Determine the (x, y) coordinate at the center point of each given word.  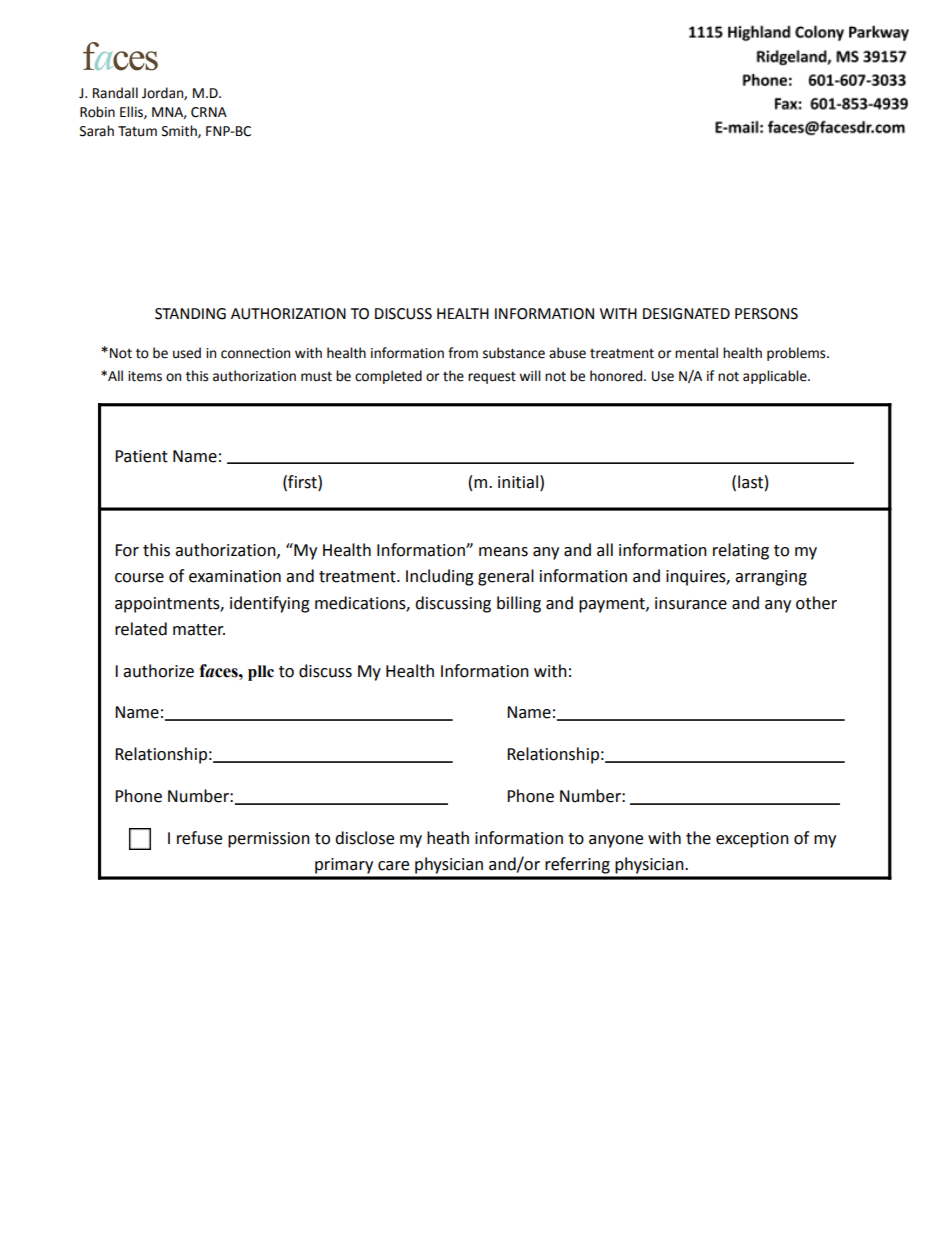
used (187, 353)
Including (440, 577)
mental (696, 353)
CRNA (209, 112)
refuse (199, 838)
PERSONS (766, 314)
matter (199, 630)
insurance (691, 603)
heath (448, 838)
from (463, 353)
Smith (180, 131)
